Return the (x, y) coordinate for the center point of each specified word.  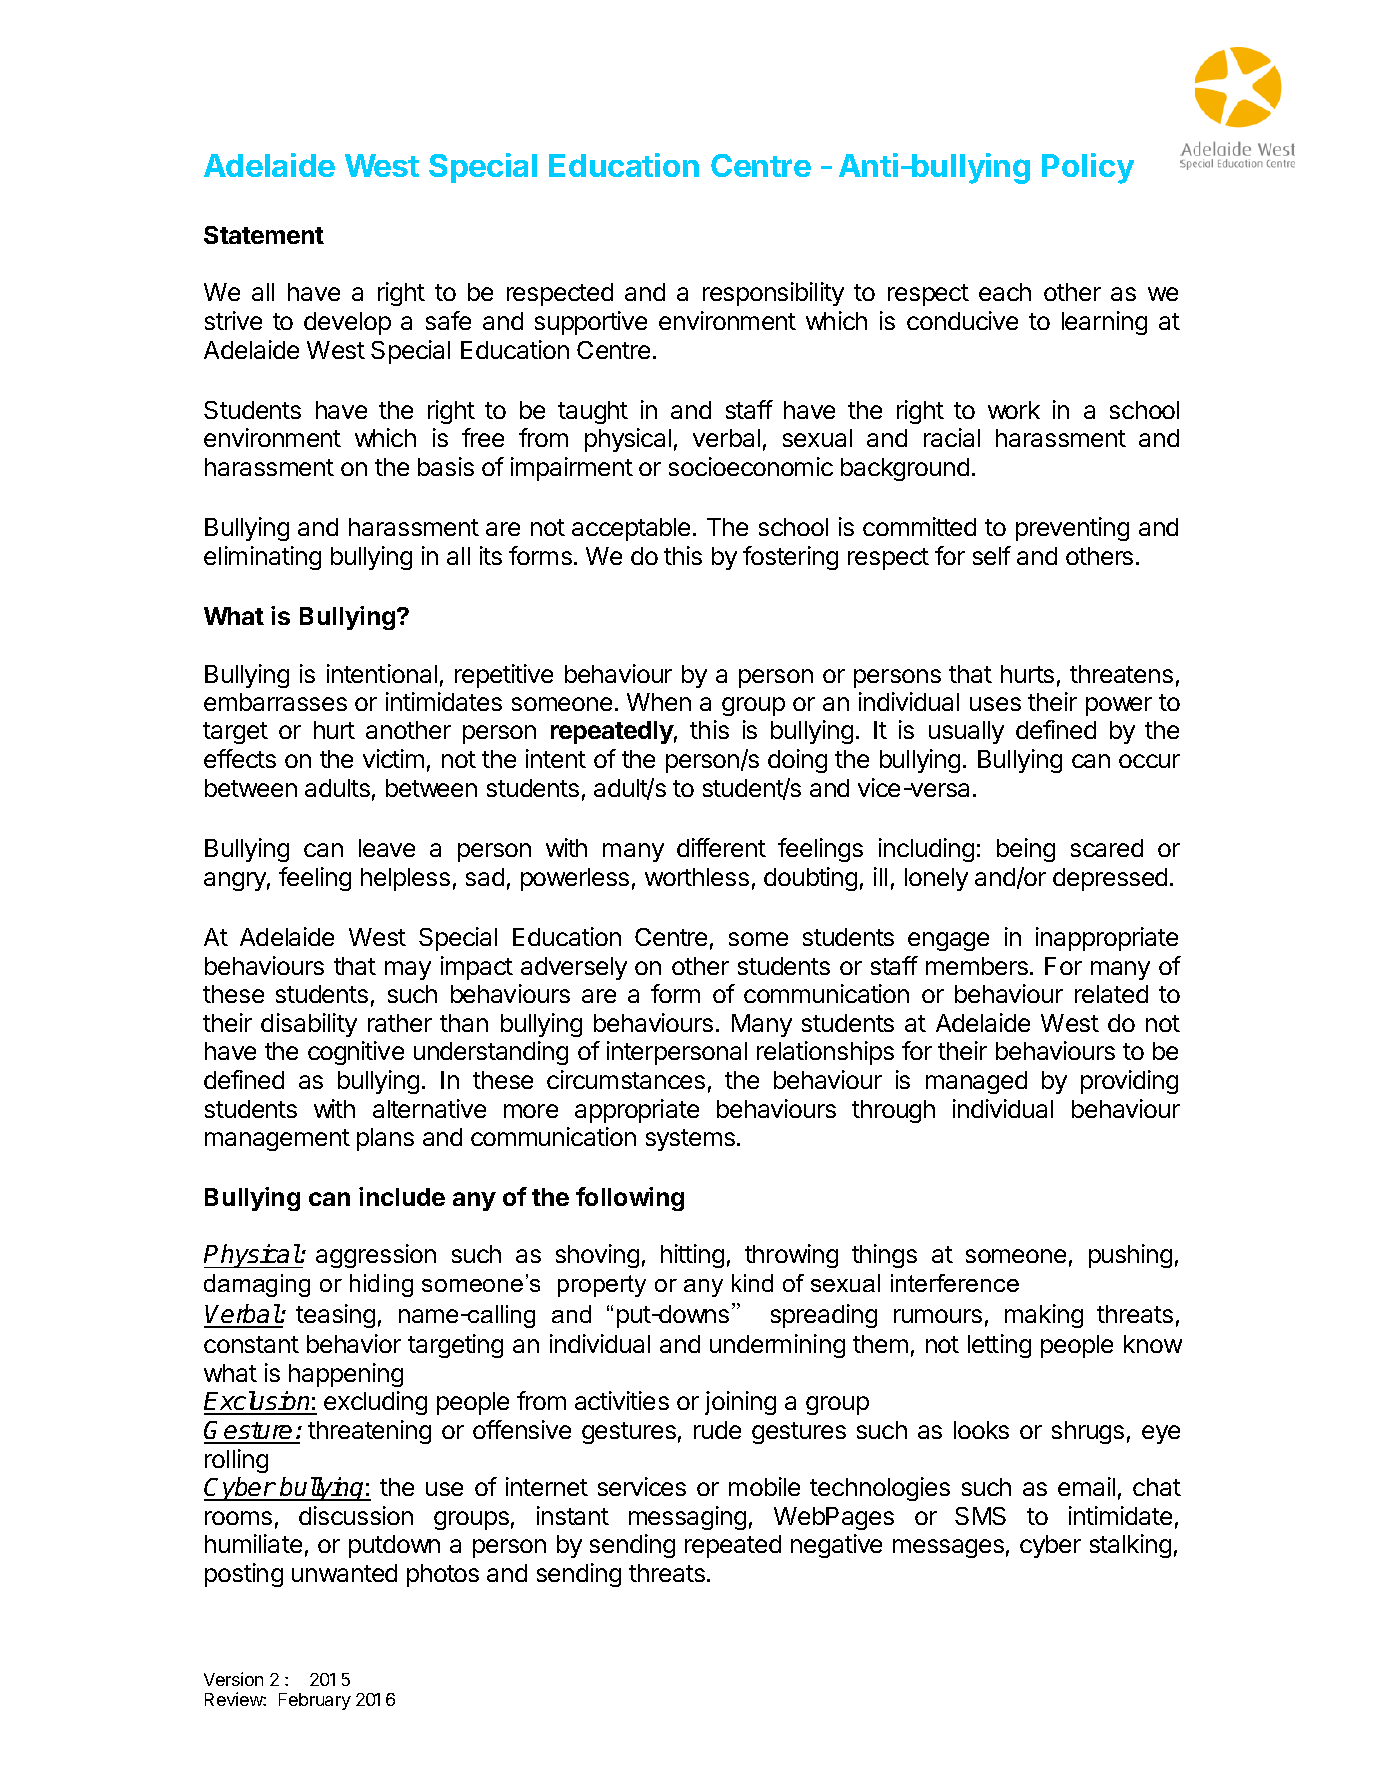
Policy (1088, 168)
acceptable (631, 529)
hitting (692, 1256)
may (408, 970)
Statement (264, 235)
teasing (335, 1316)
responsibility (773, 294)
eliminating (262, 558)
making (1044, 1316)
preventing (1072, 529)
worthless (697, 877)
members (977, 966)
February (315, 1701)
